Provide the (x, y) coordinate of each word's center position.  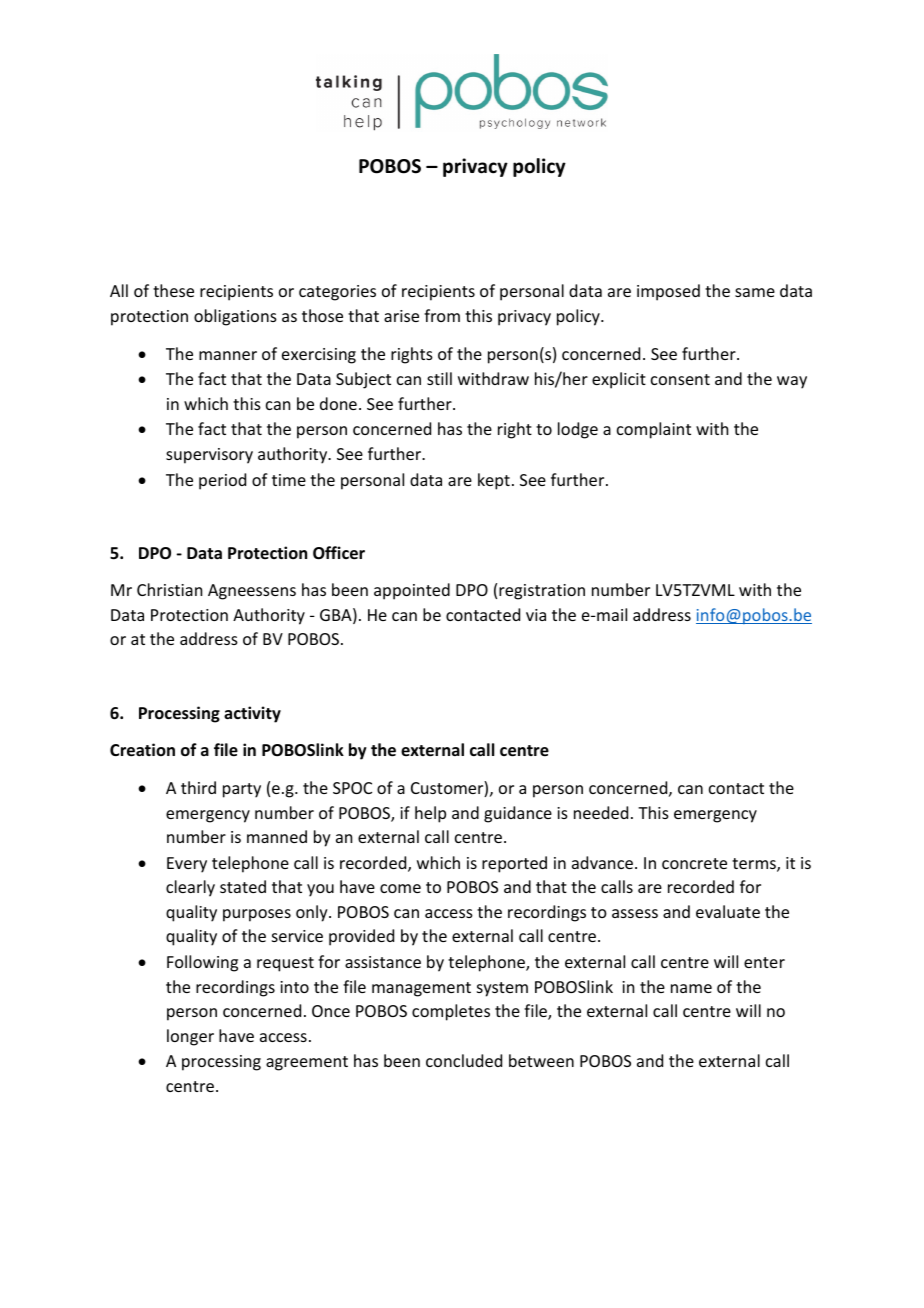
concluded (464, 1060)
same (755, 292)
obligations (235, 317)
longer (190, 1037)
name (691, 988)
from (442, 315)
